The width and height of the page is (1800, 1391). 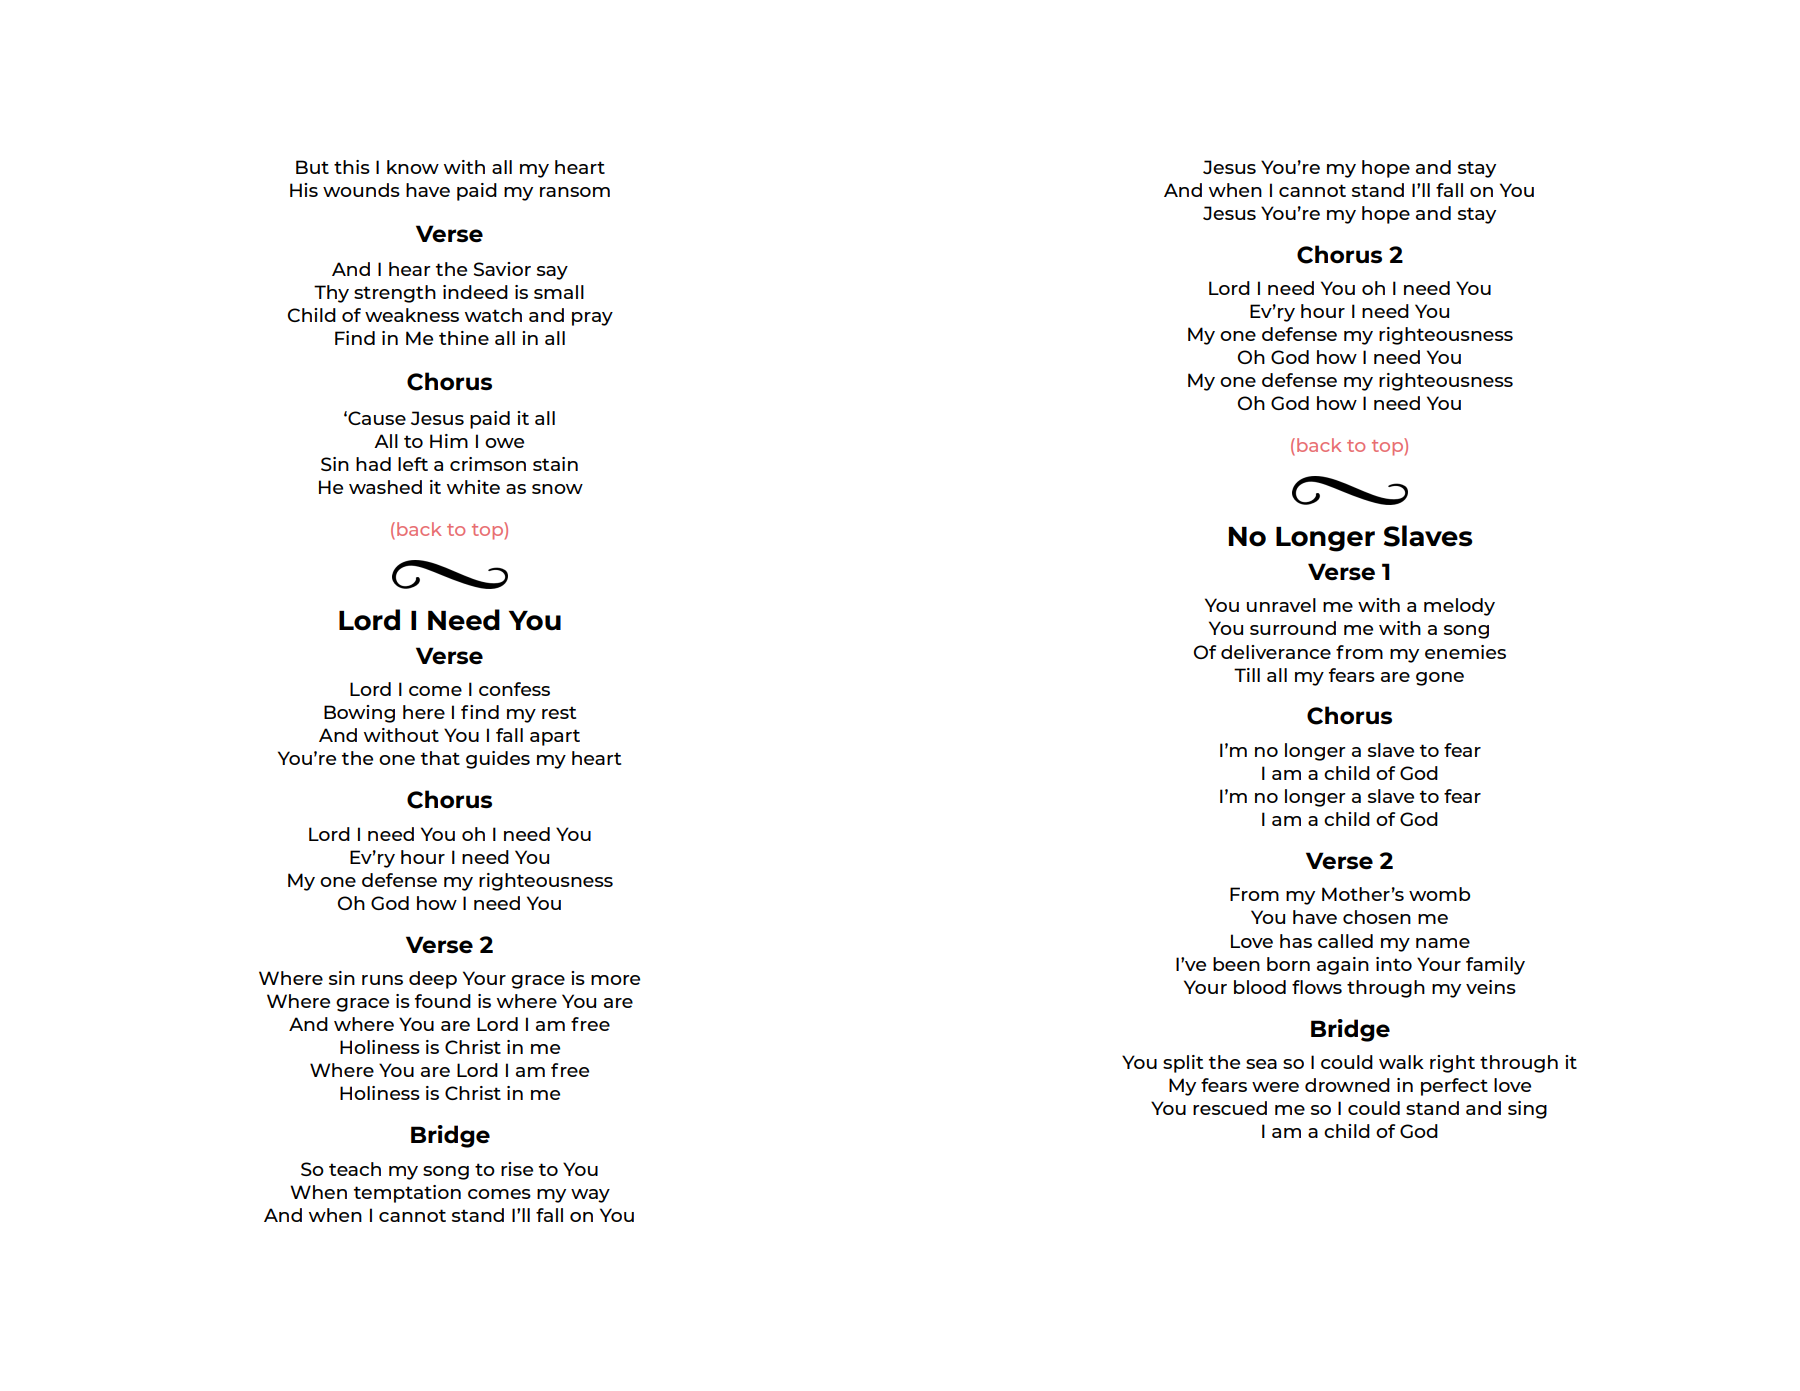 I want to click on confess, so click(x=514, y=689).
